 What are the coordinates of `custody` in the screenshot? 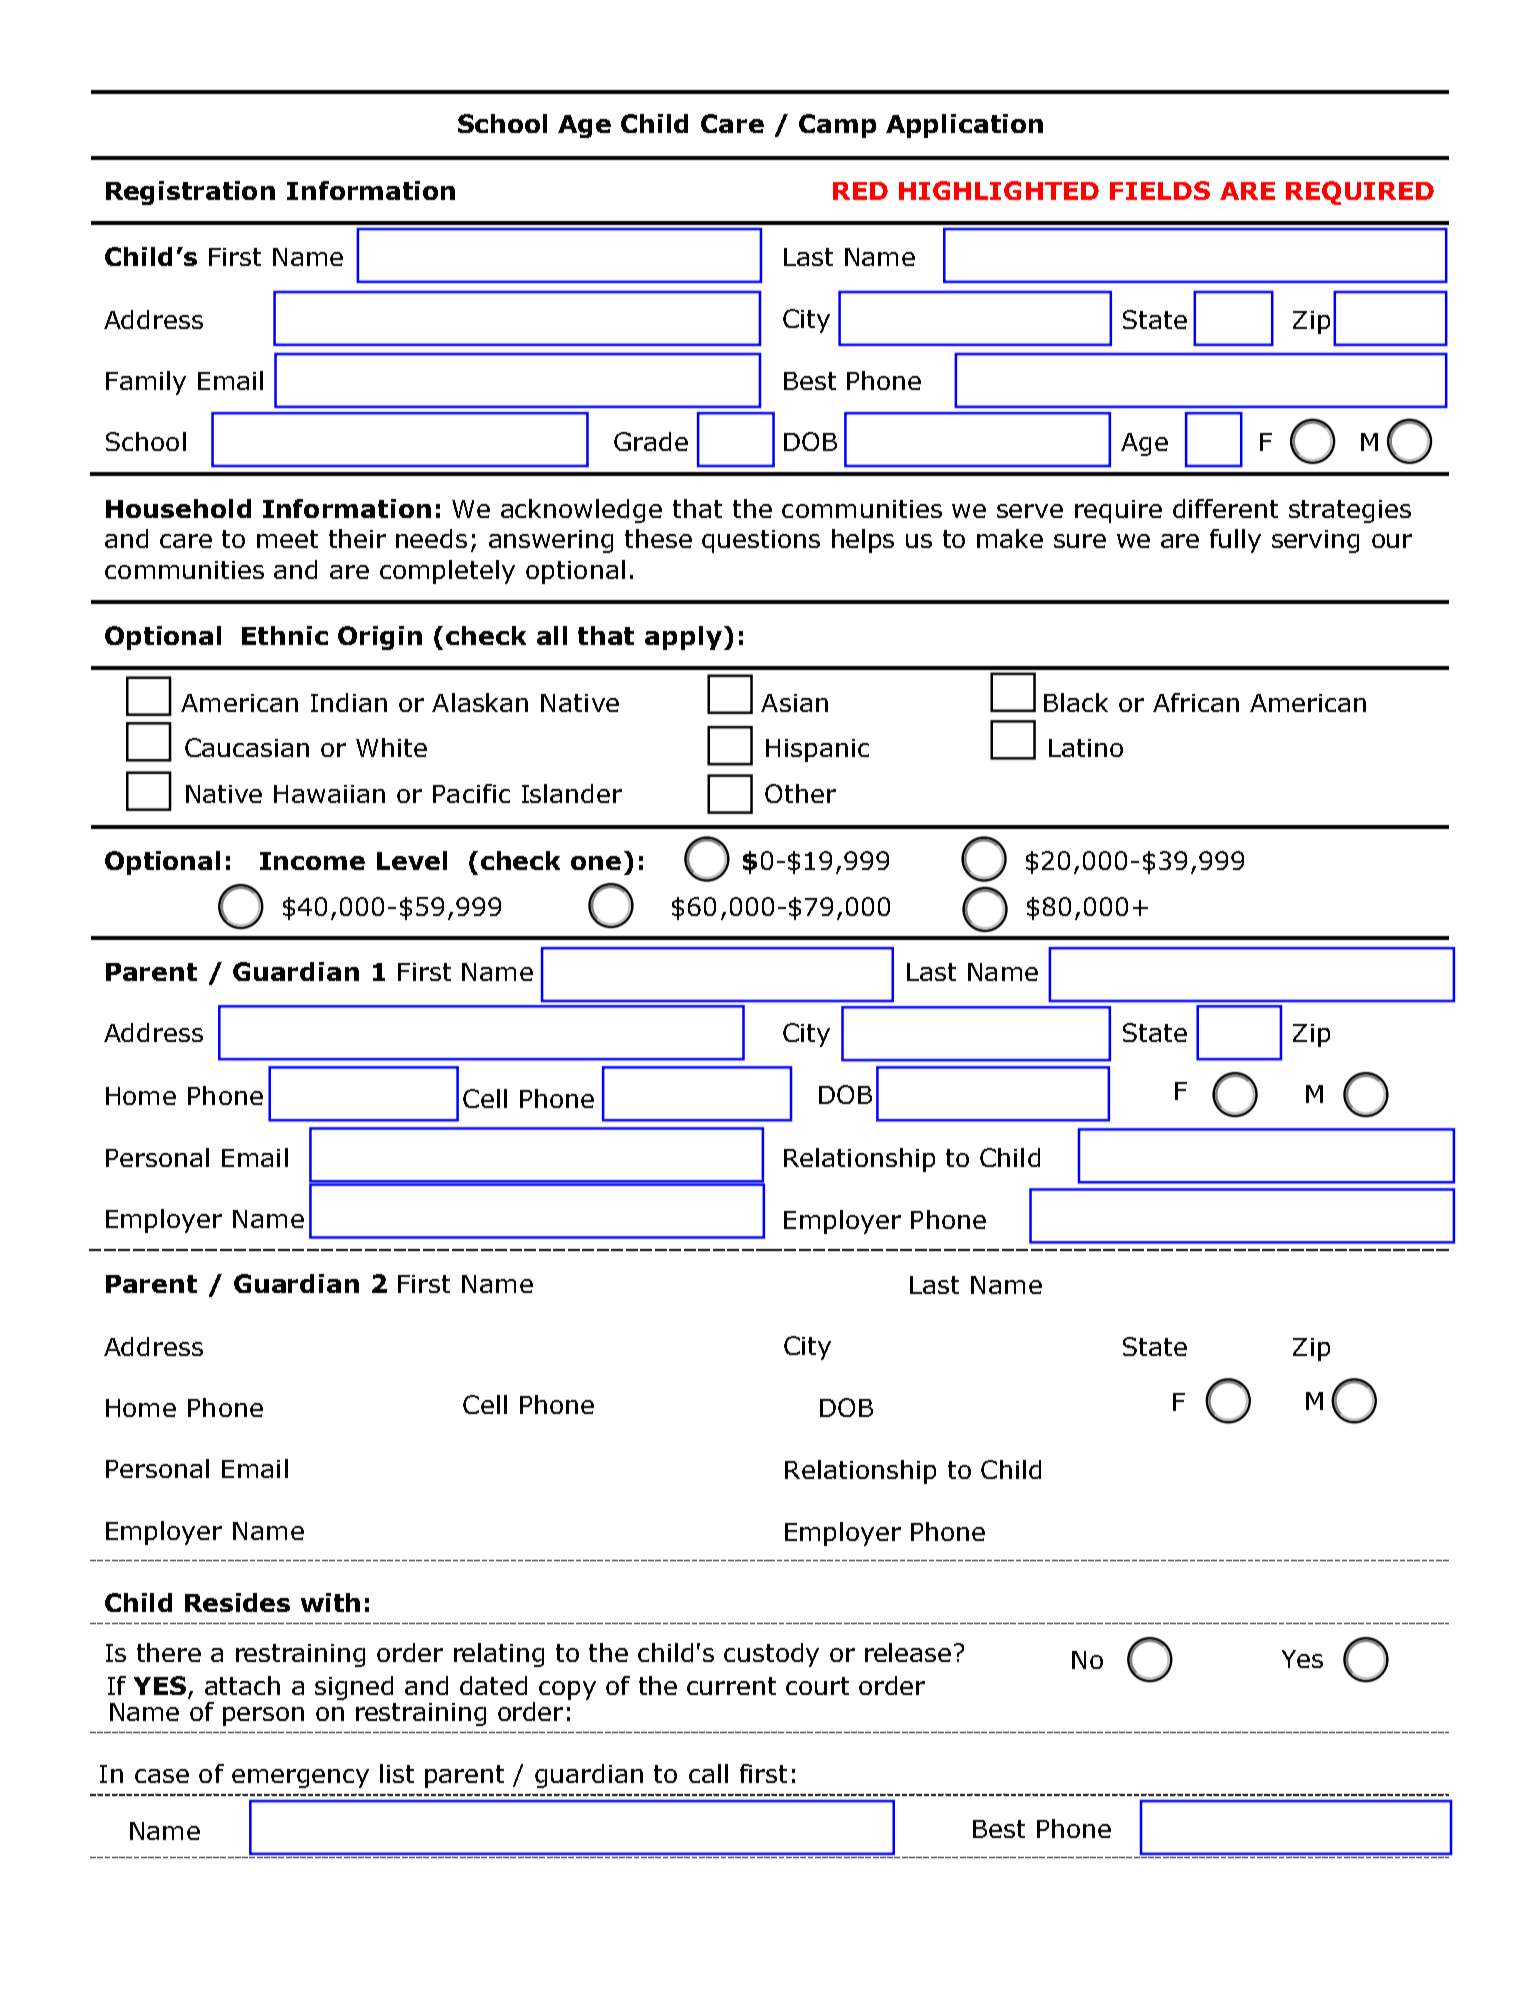 It's located at (771, 1655).
